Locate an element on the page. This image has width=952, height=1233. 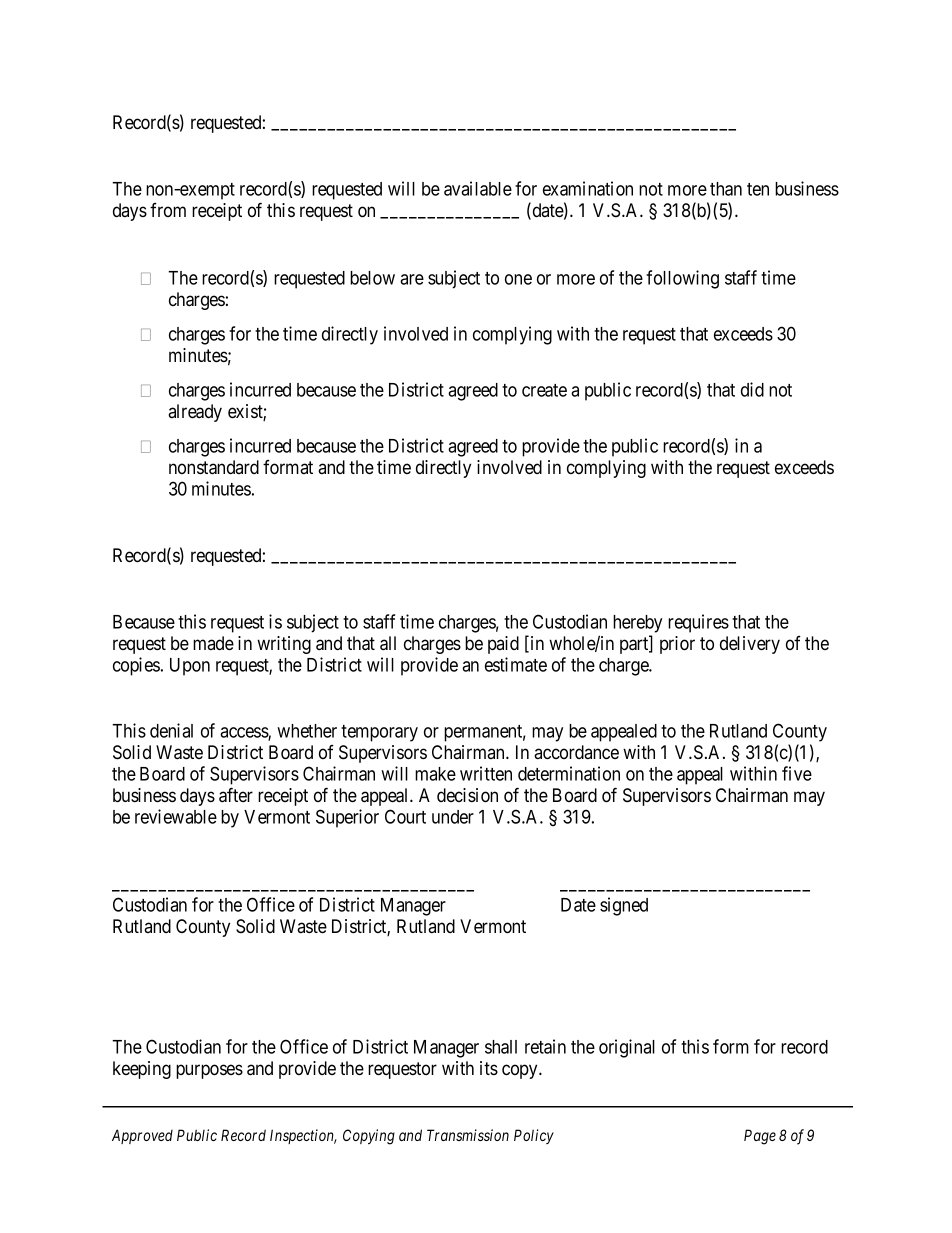
requires is located at coordinates (698, 623).
